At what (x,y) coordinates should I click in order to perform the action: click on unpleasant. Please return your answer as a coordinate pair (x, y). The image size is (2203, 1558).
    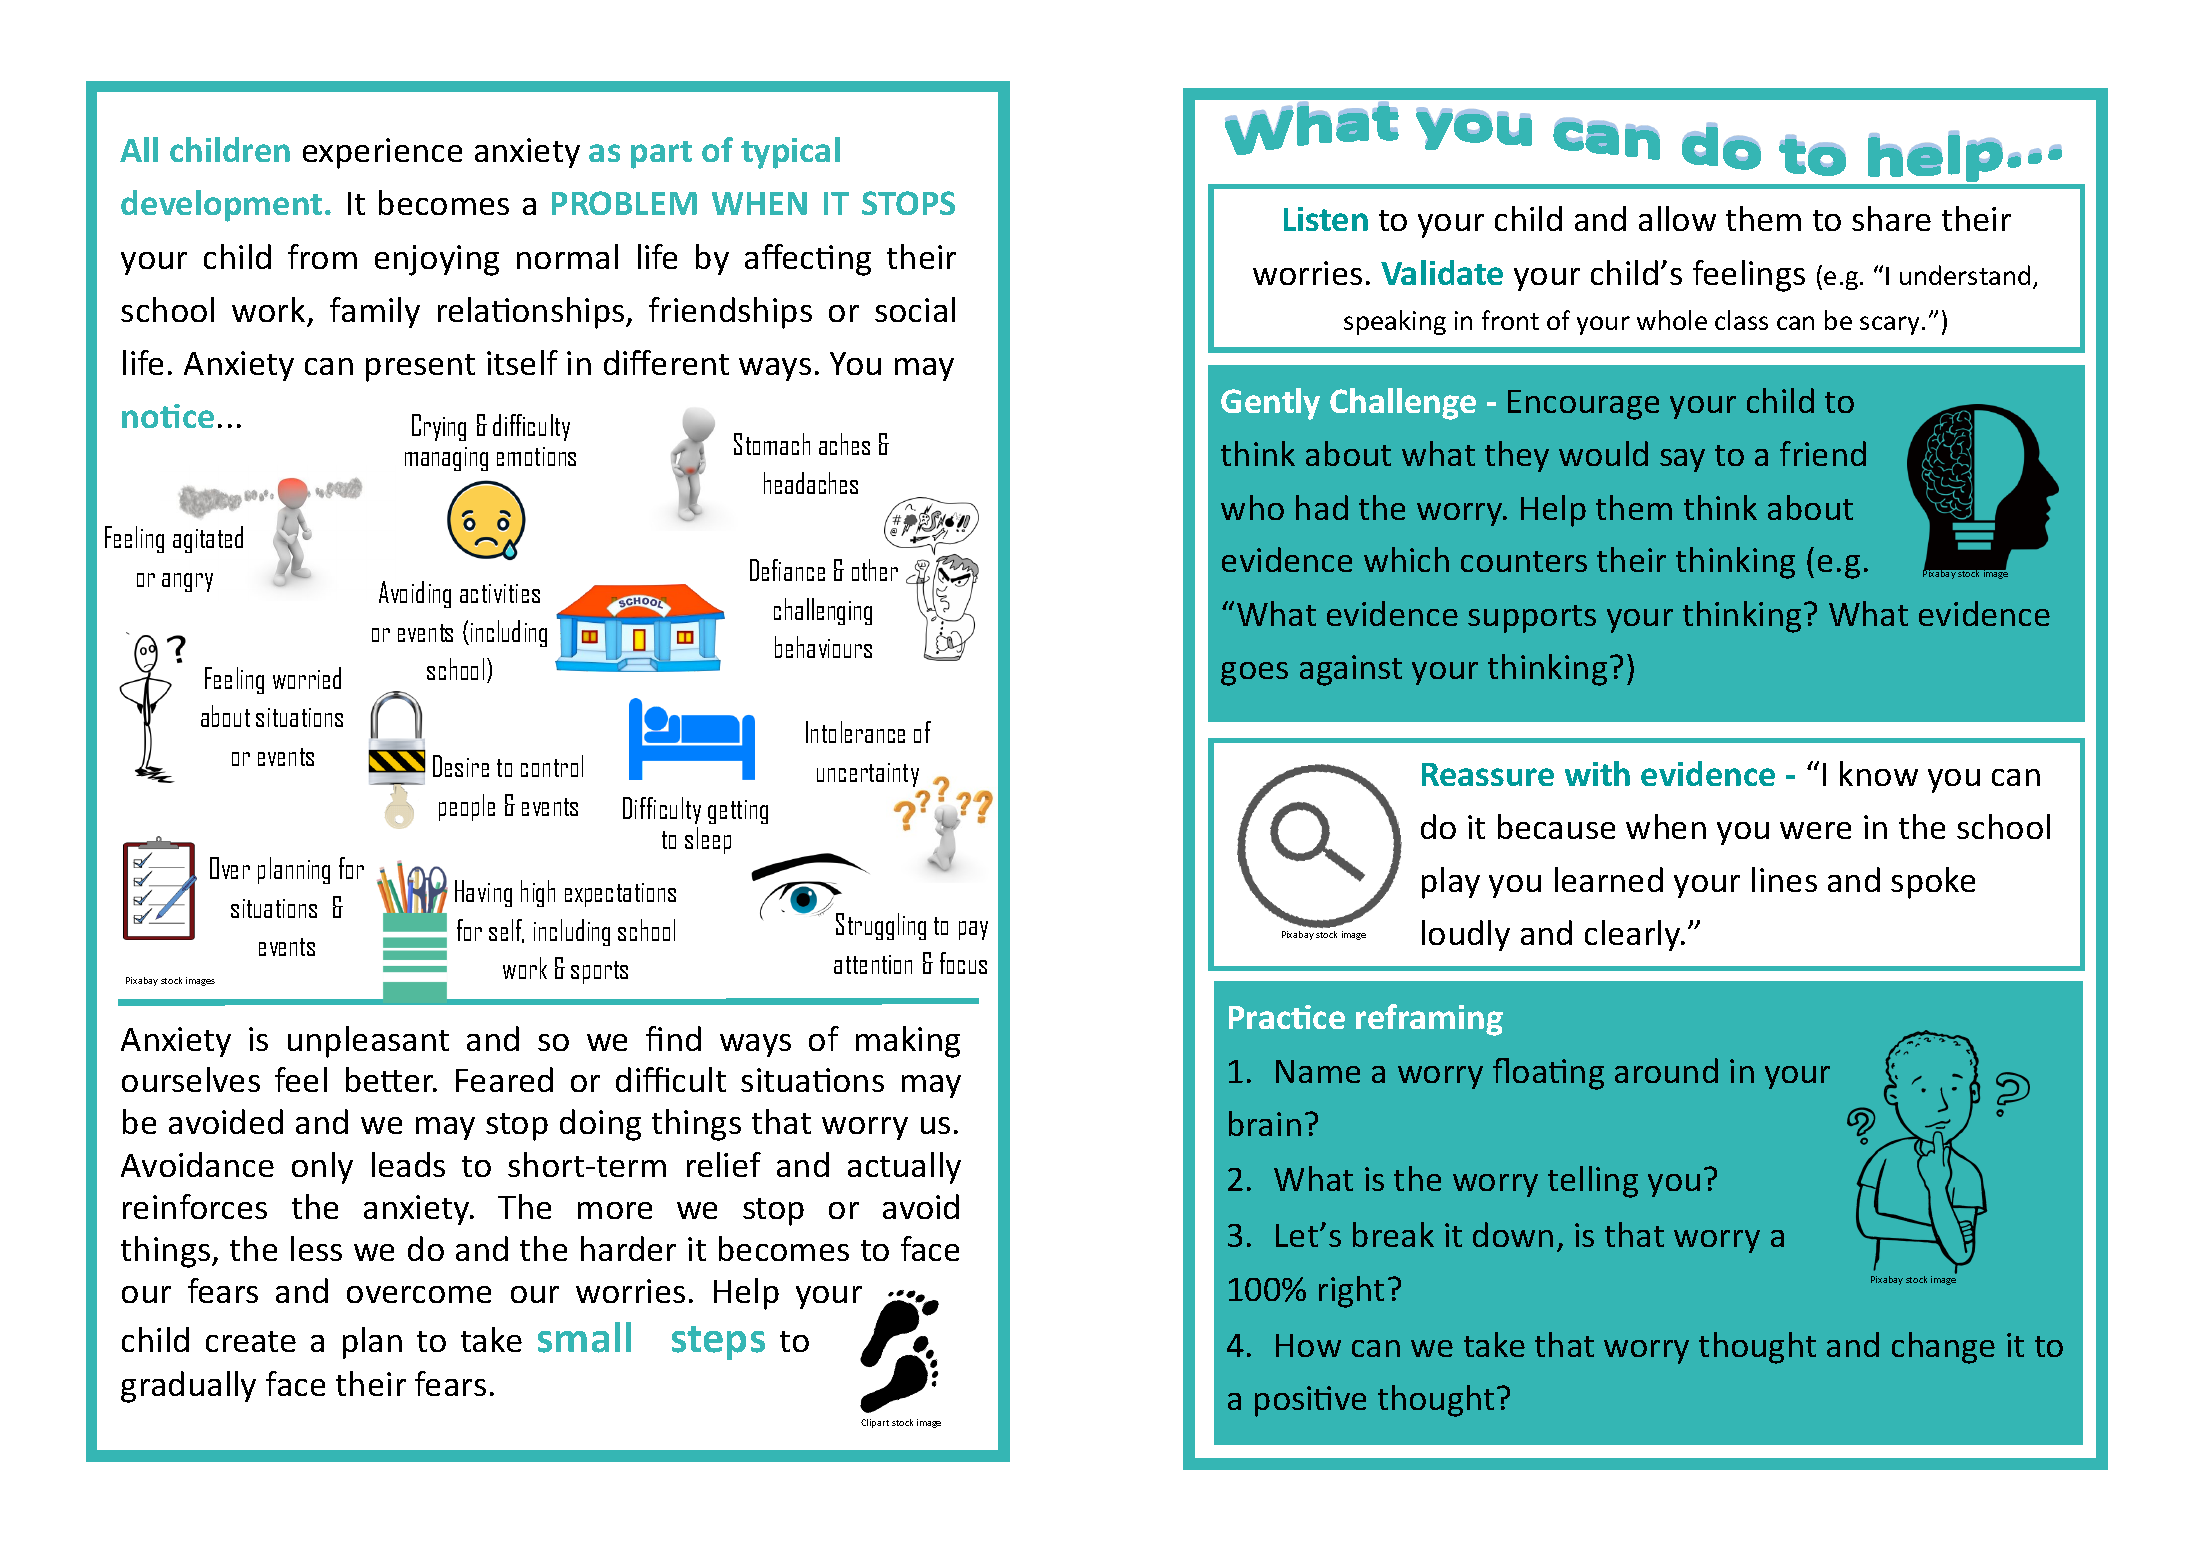
    Looking at the image, I should click on (368, 1042).
